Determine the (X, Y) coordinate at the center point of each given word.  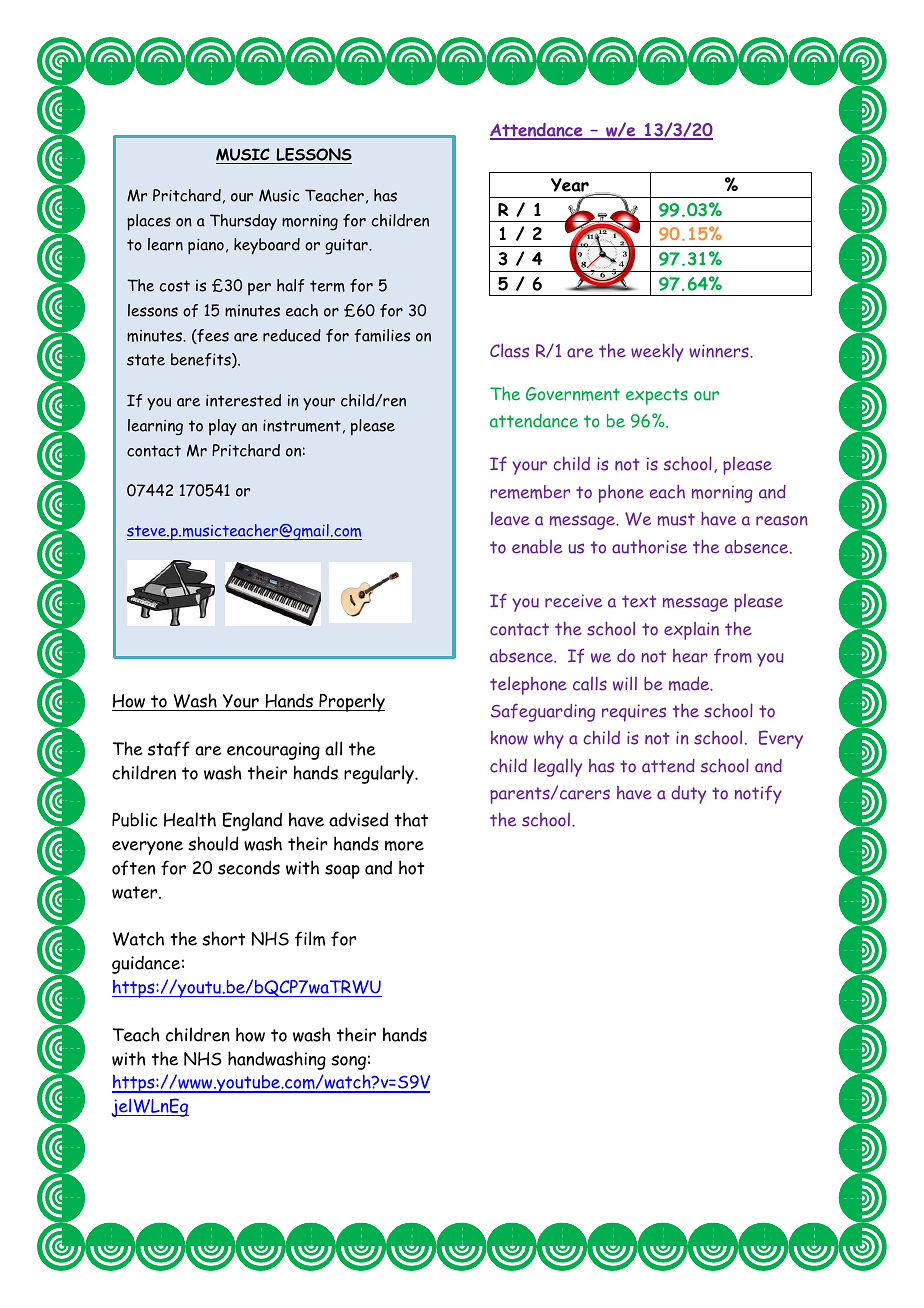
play (223, 427)
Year (571, 186)
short (223, 938)
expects (657, 396)
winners (720, 351)
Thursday (243, 222)
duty (688, 795)
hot (411, 867)
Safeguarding (543, 712)
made (690, 684)
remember (530, 492)
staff (169, 749)
